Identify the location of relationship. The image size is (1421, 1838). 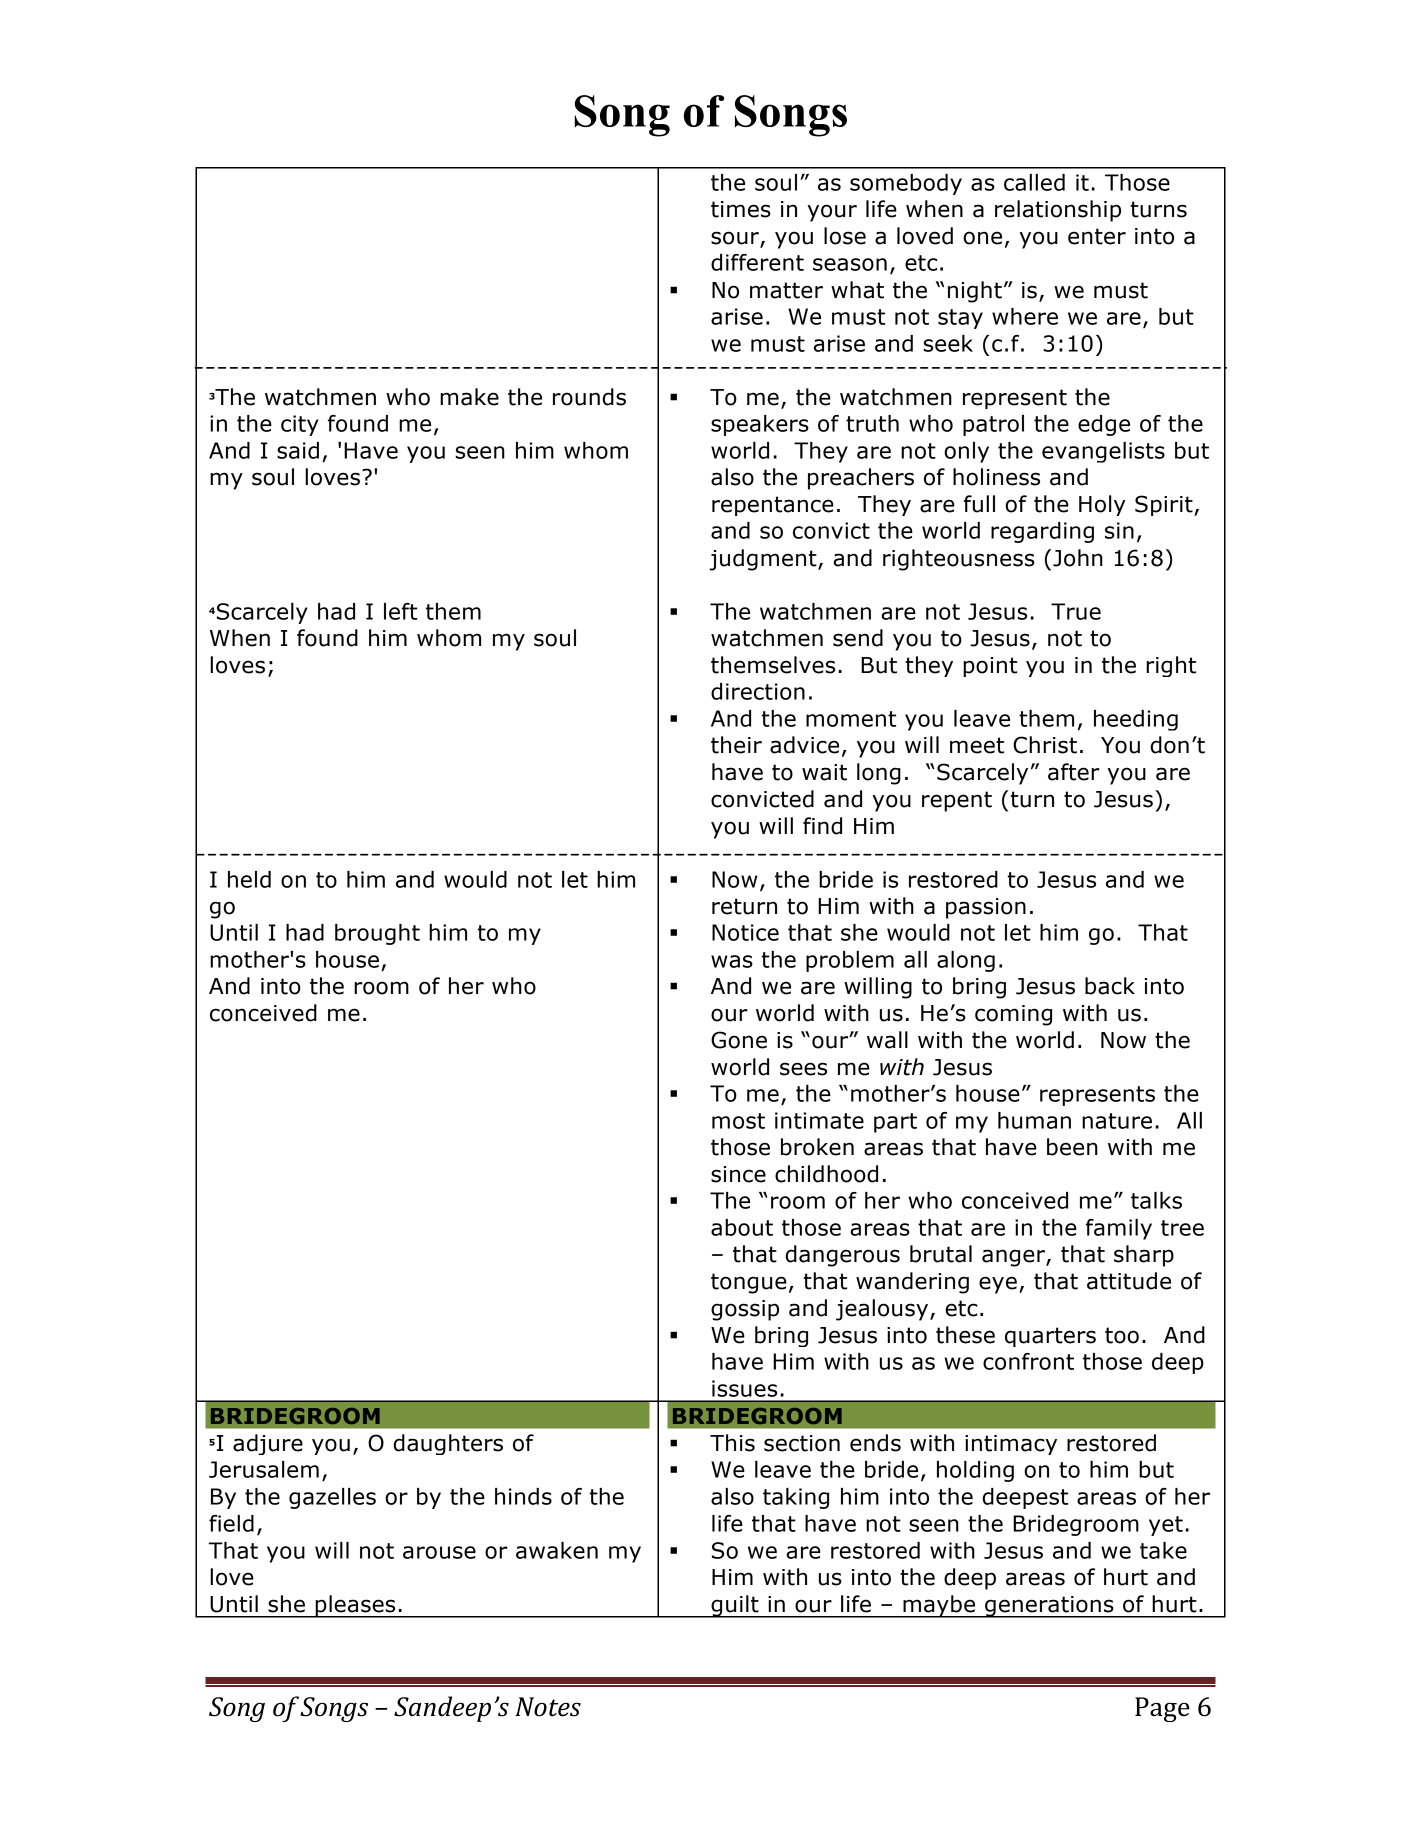
(1058, 211).
